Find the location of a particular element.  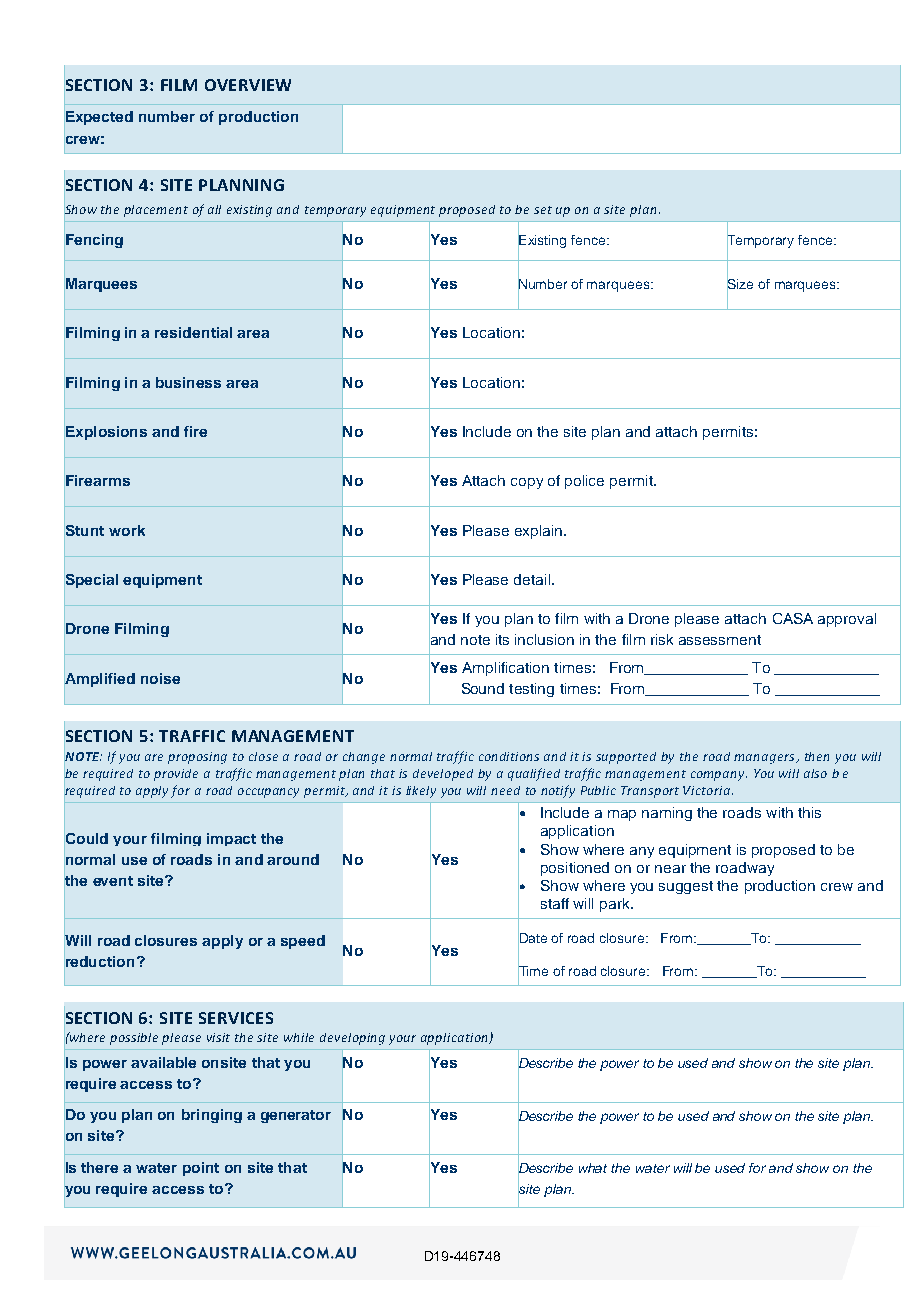

Expected is located at coordinates (99, 118).
